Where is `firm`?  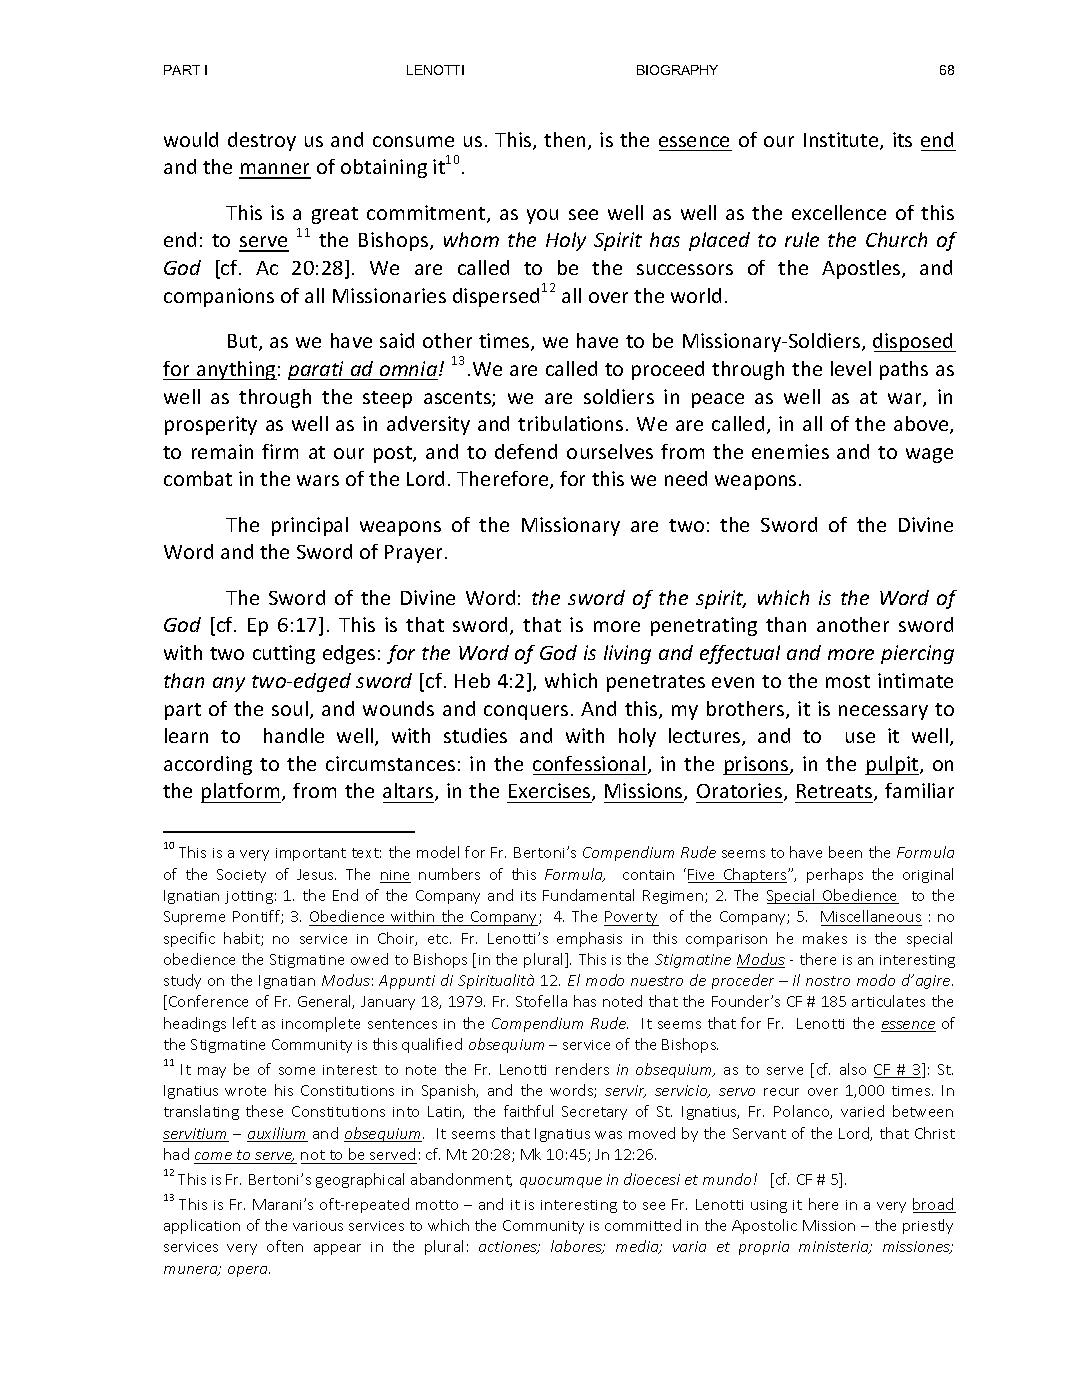
firm is located at coordinates (280, 451).
